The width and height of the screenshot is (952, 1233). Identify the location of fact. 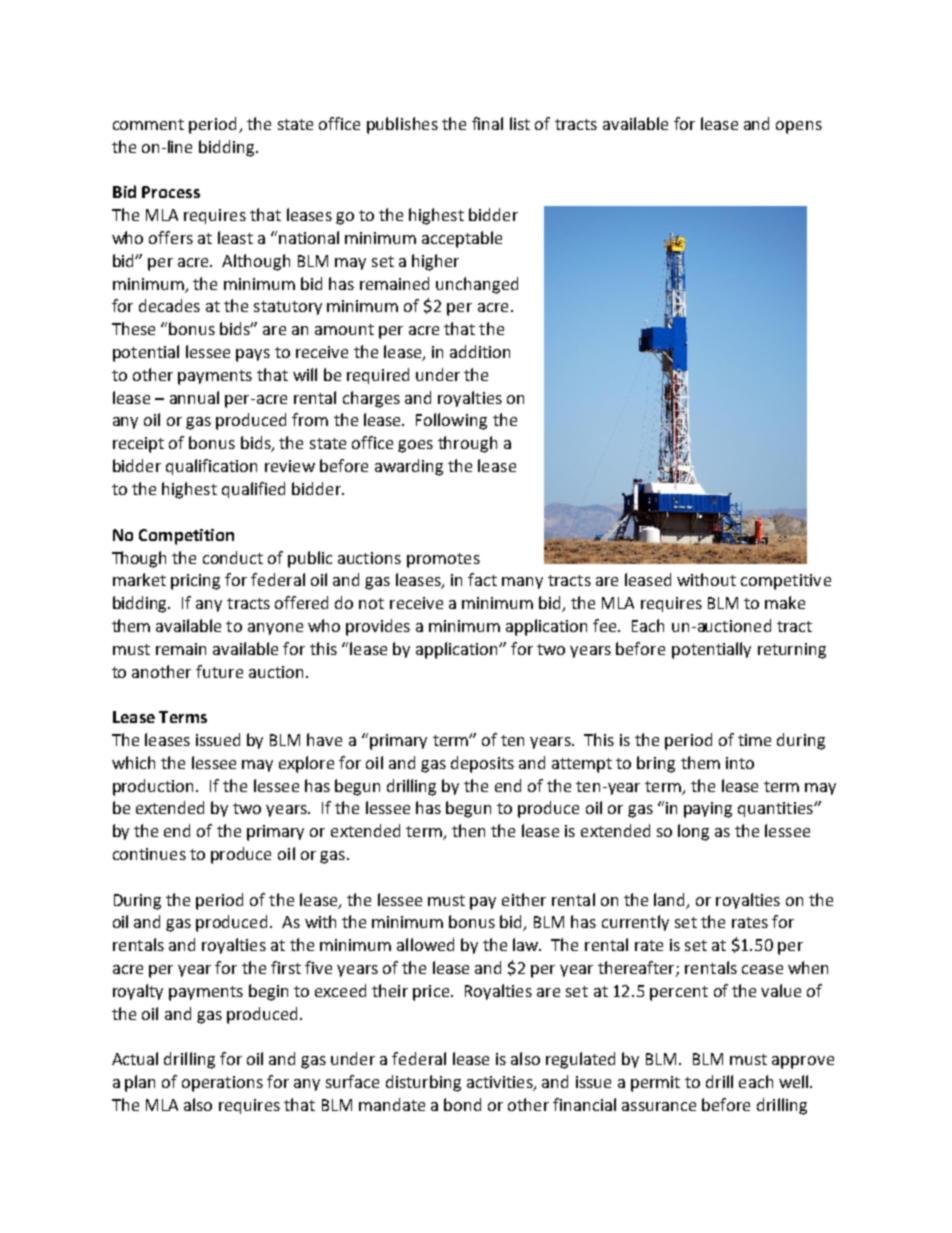
(482, 579).
